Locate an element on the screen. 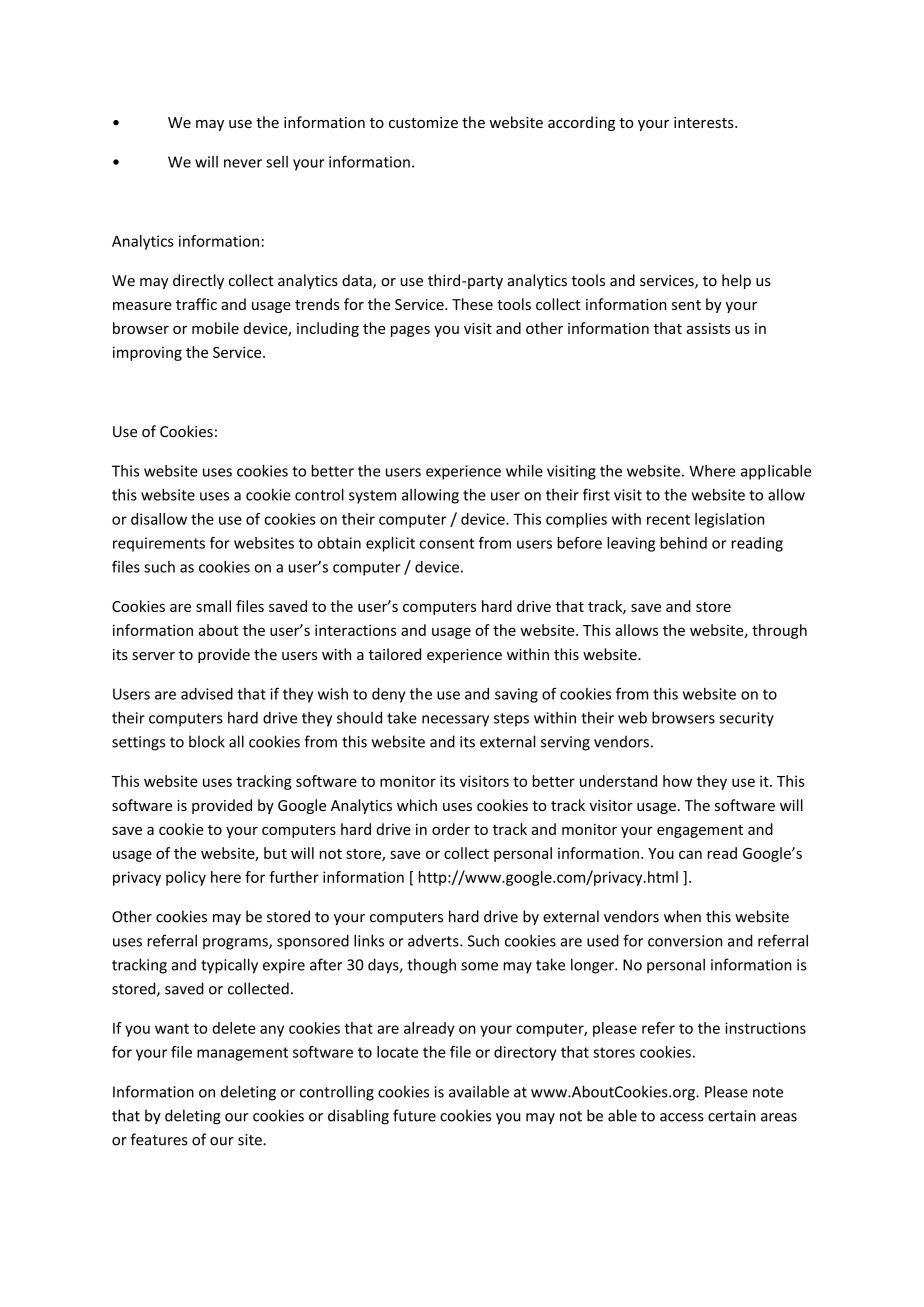 Image resolution: width=924 pixels, height=1307 pixels. access is located at coordinates (682, 1117).
